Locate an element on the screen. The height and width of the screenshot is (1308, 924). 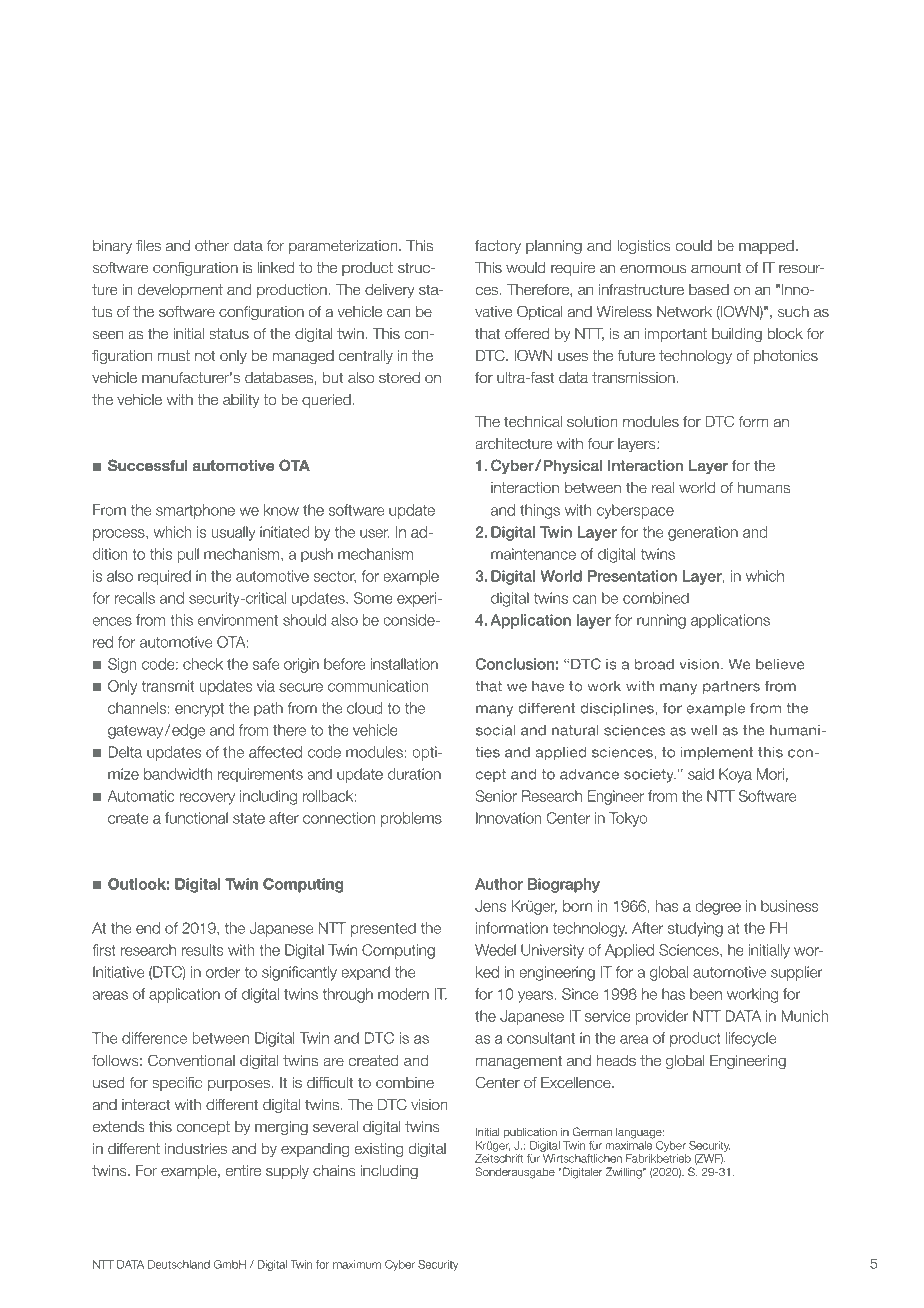
duration is located at coordinates (414, 774).
